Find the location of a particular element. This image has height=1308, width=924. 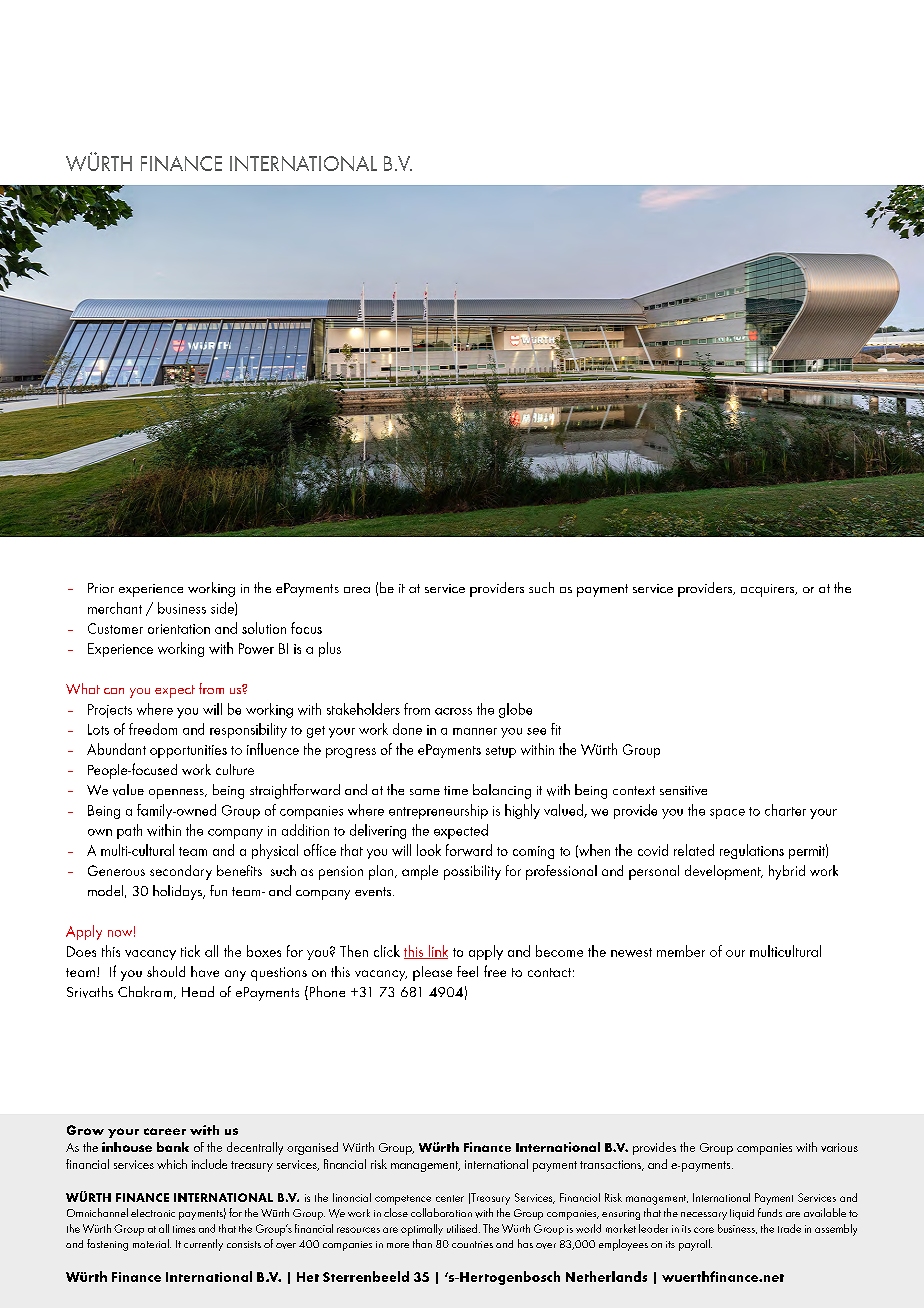

material is located at coordinates (152, 1243).
